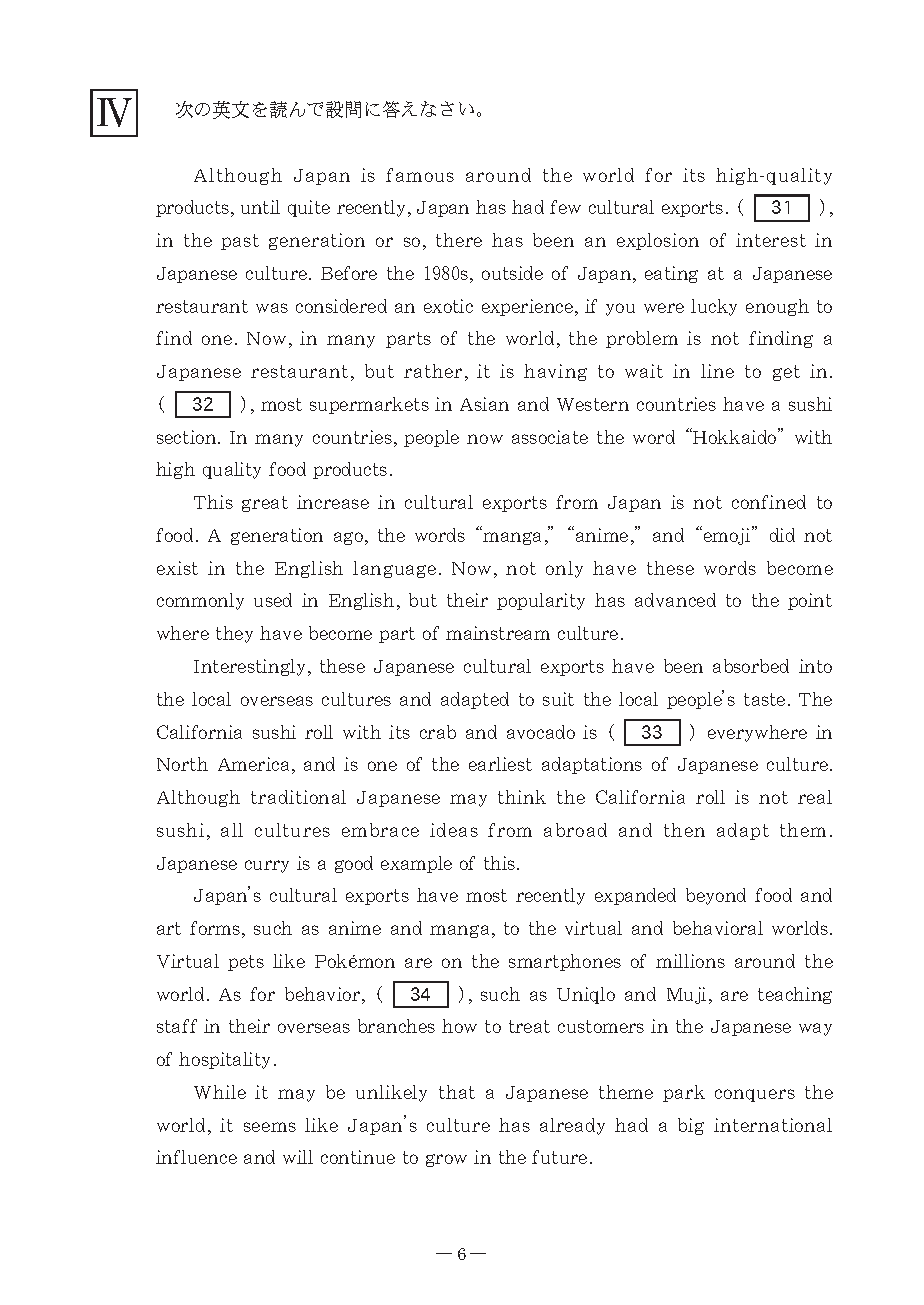 Image resolution: width=924 pixels, height=1305 pixels. Describe the element at coordinates (260, 207) in the image. I see `until` at that location.
